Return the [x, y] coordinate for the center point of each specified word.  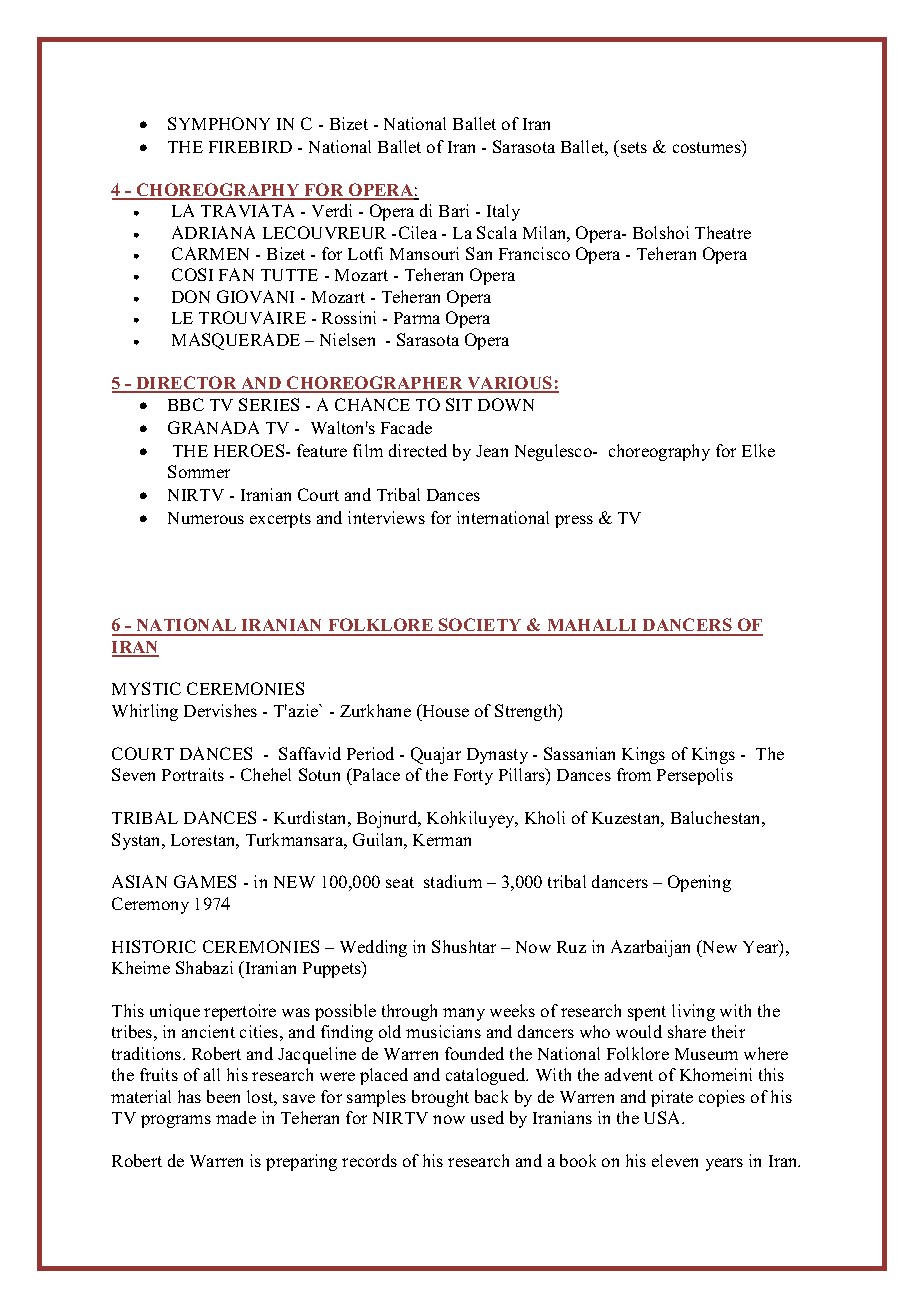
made [236, 1117]
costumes [708, 146]
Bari [454, 210]
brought [440, 1098]
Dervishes [220, 710]
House [444, 710]
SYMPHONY [219, 123]
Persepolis [695, 776]
